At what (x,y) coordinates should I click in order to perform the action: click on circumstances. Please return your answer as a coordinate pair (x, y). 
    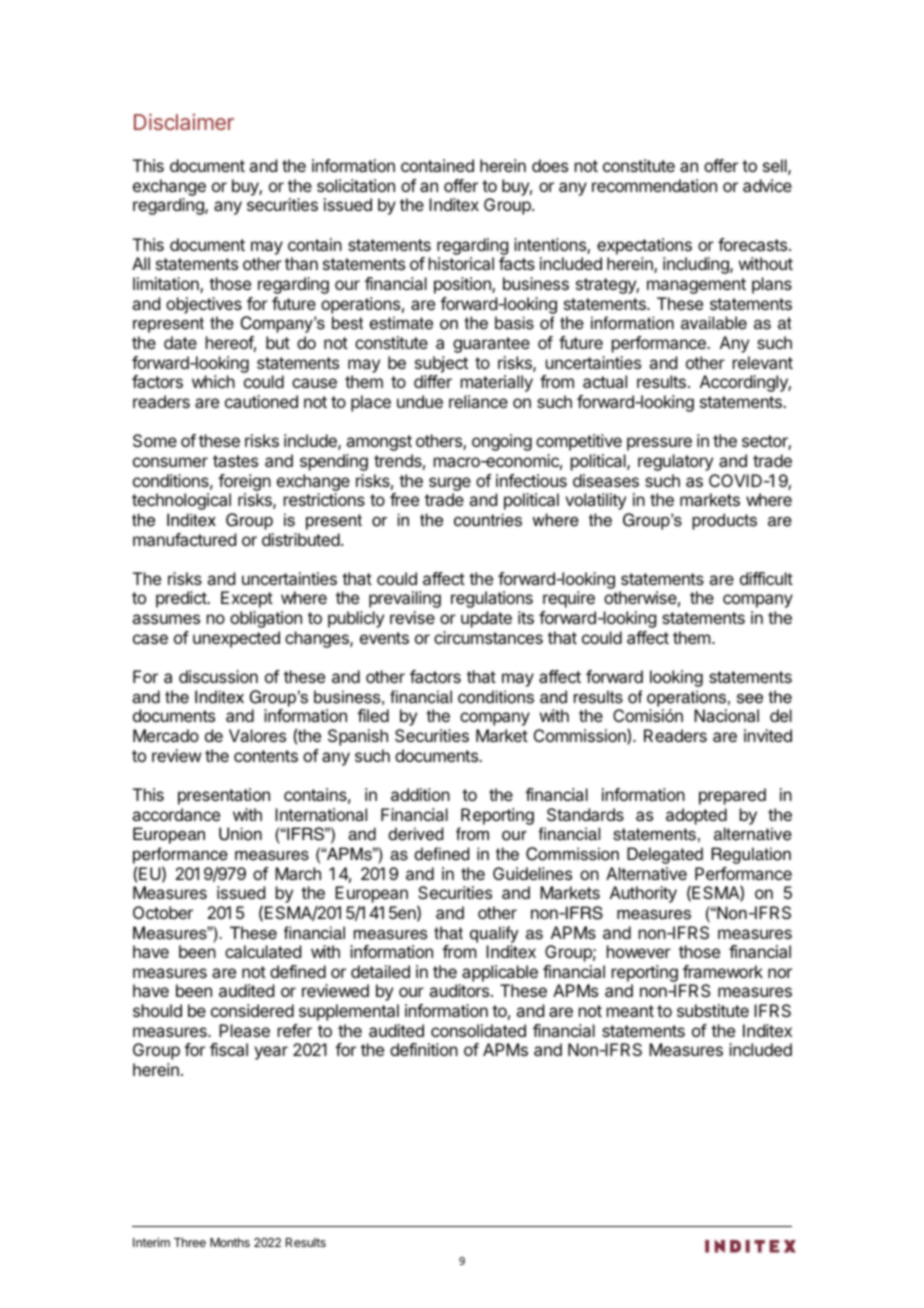
    Looking at the image, I should click on (488, 637).
